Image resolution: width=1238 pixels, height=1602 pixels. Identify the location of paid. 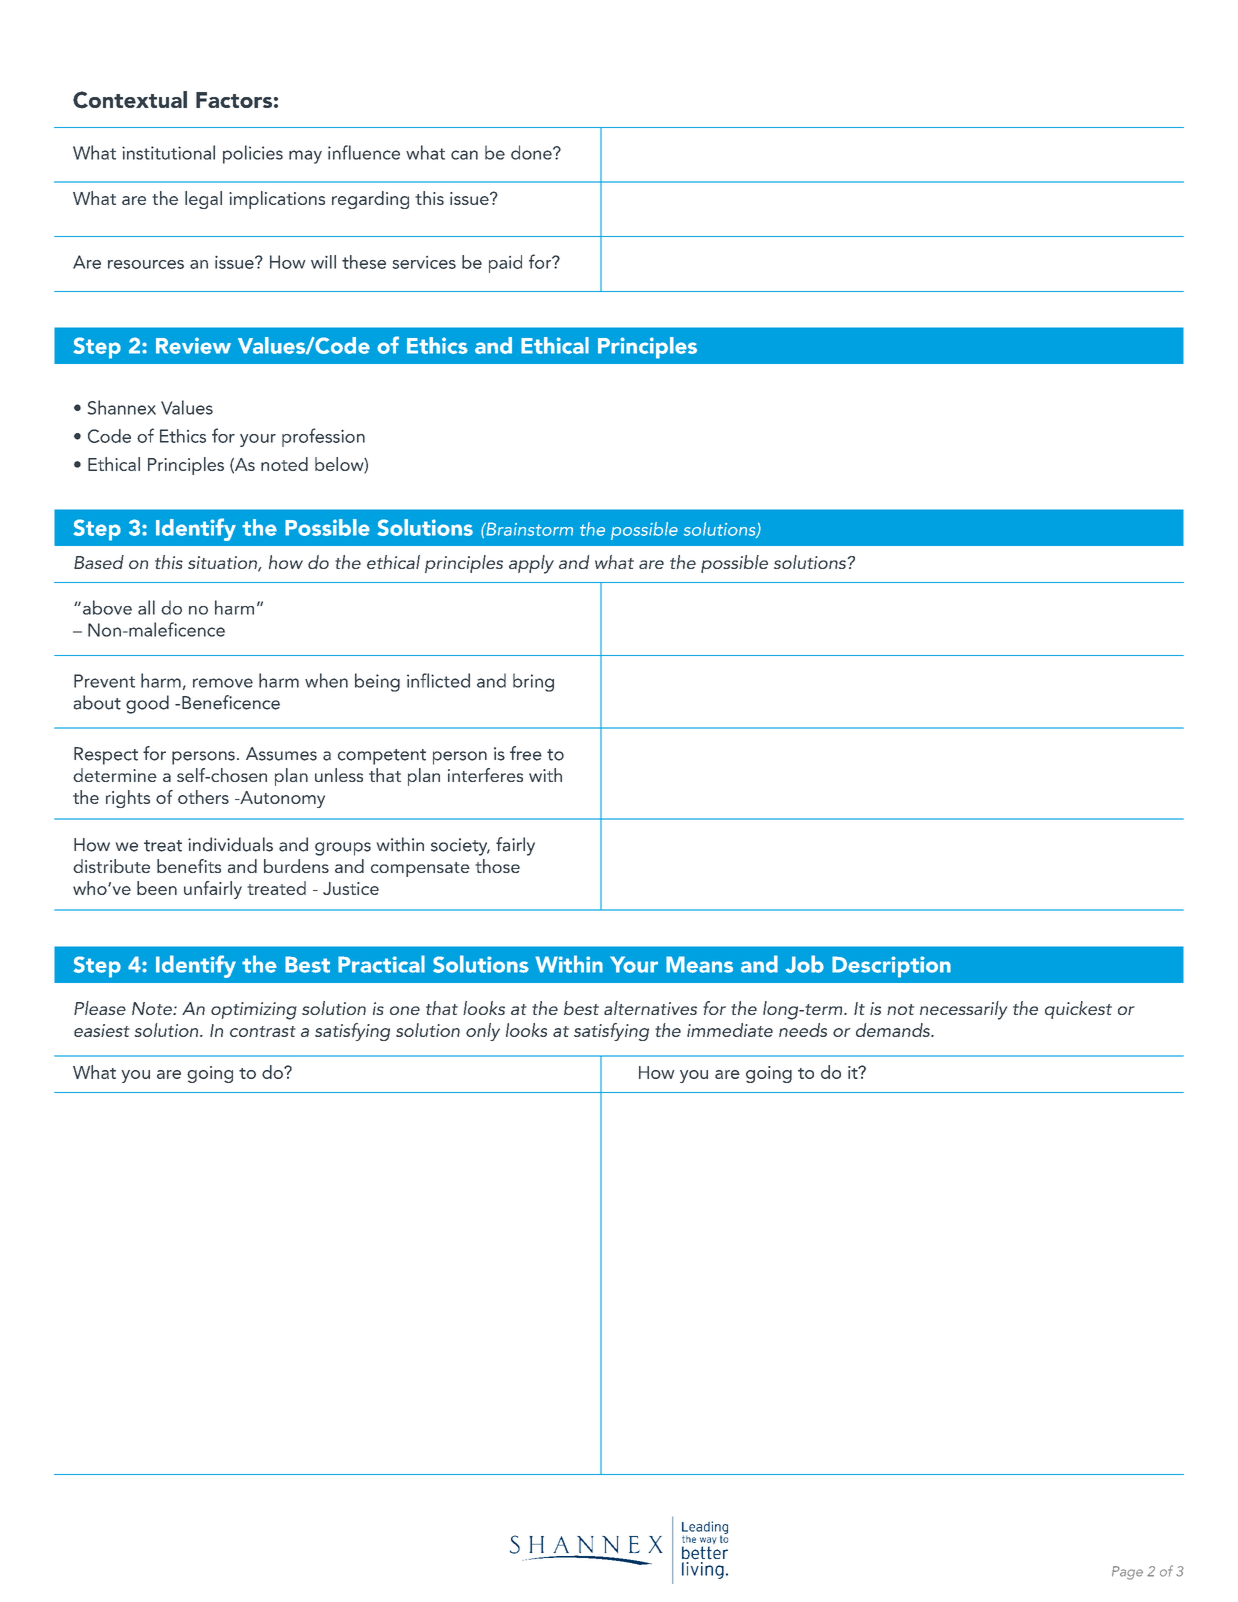
(505, 264).
